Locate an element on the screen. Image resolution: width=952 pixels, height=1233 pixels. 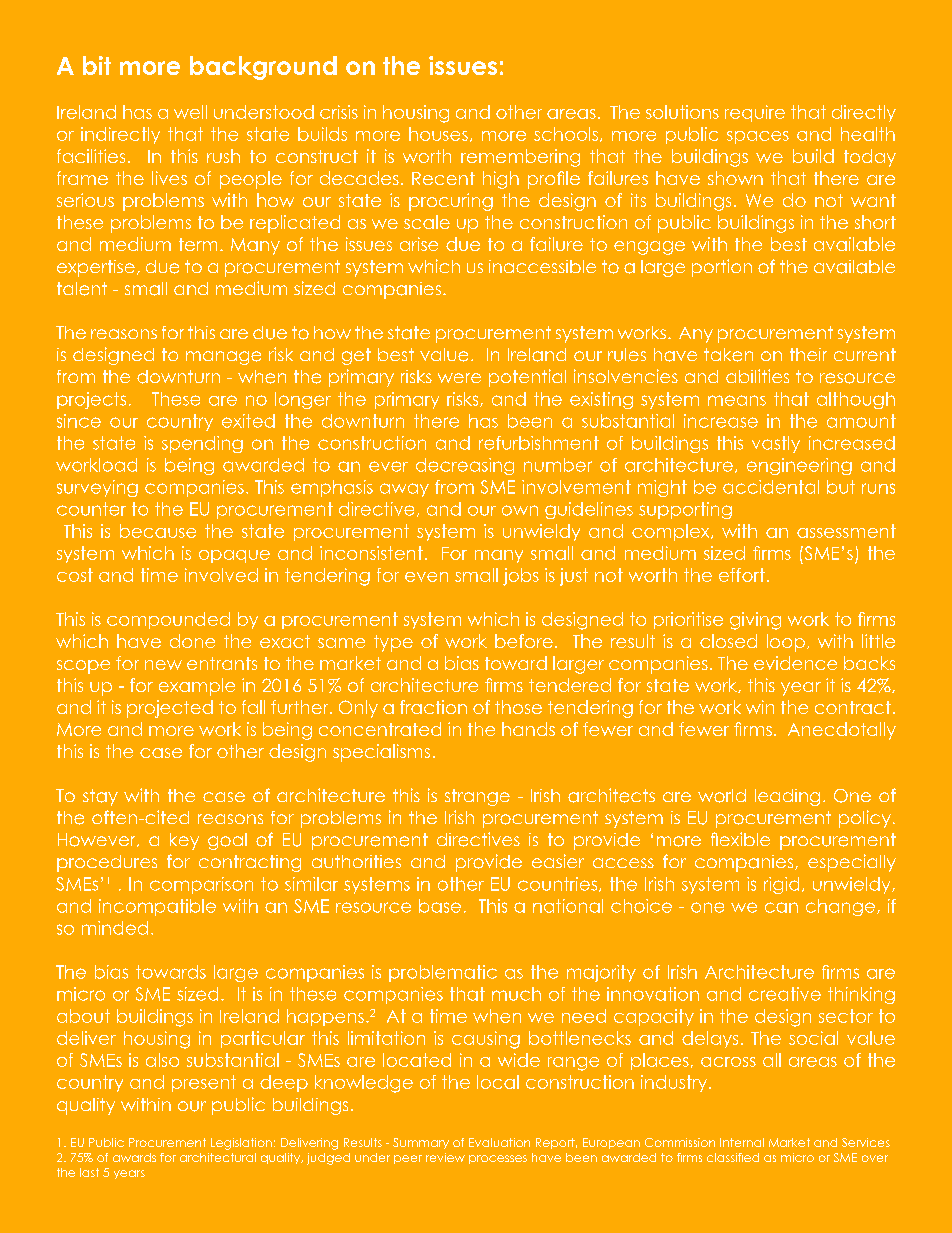
Internal is located at coordinates (742, 1142).
